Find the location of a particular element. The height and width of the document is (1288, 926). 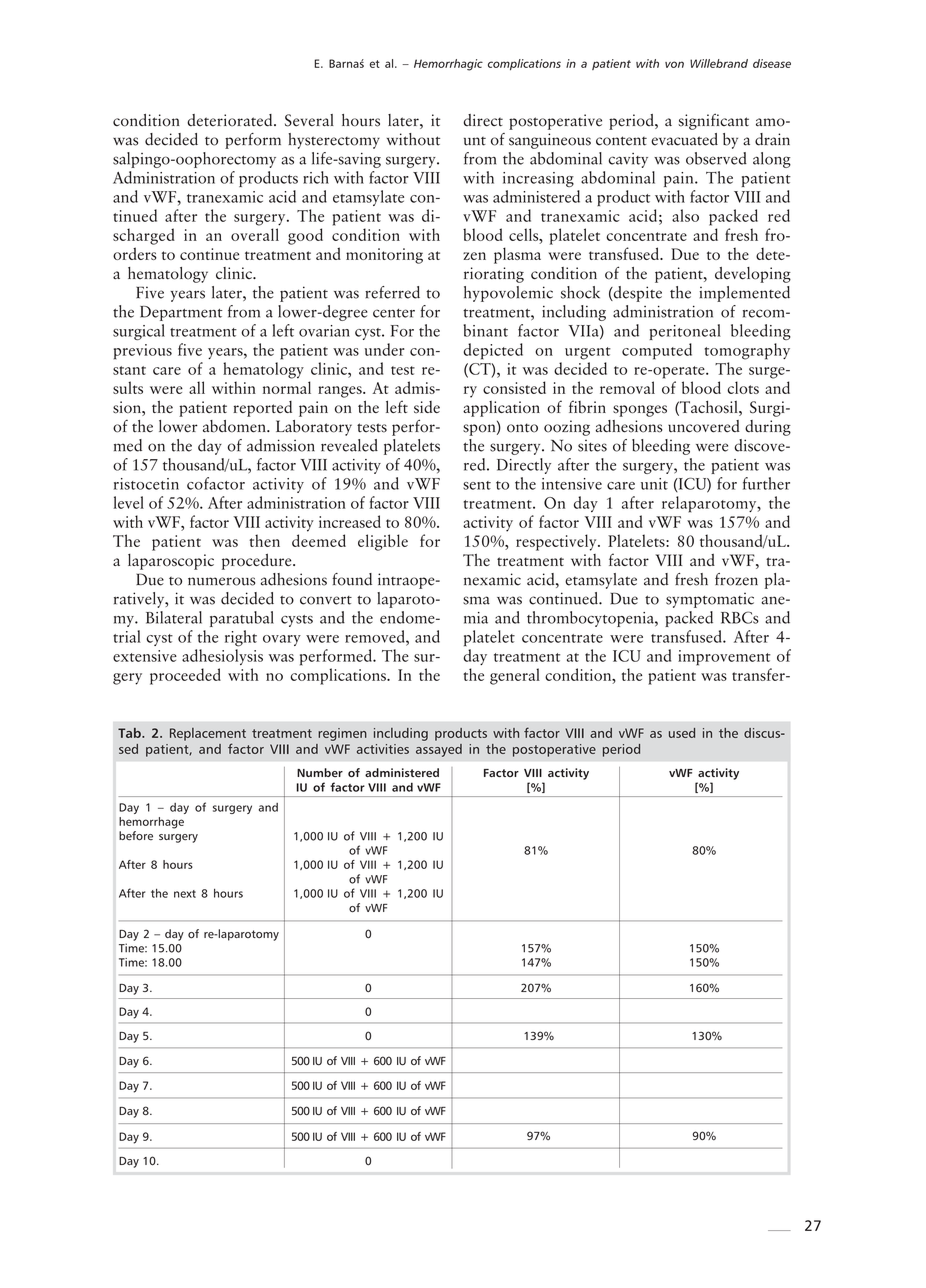

improvement is located at coordinates (724, 658).
